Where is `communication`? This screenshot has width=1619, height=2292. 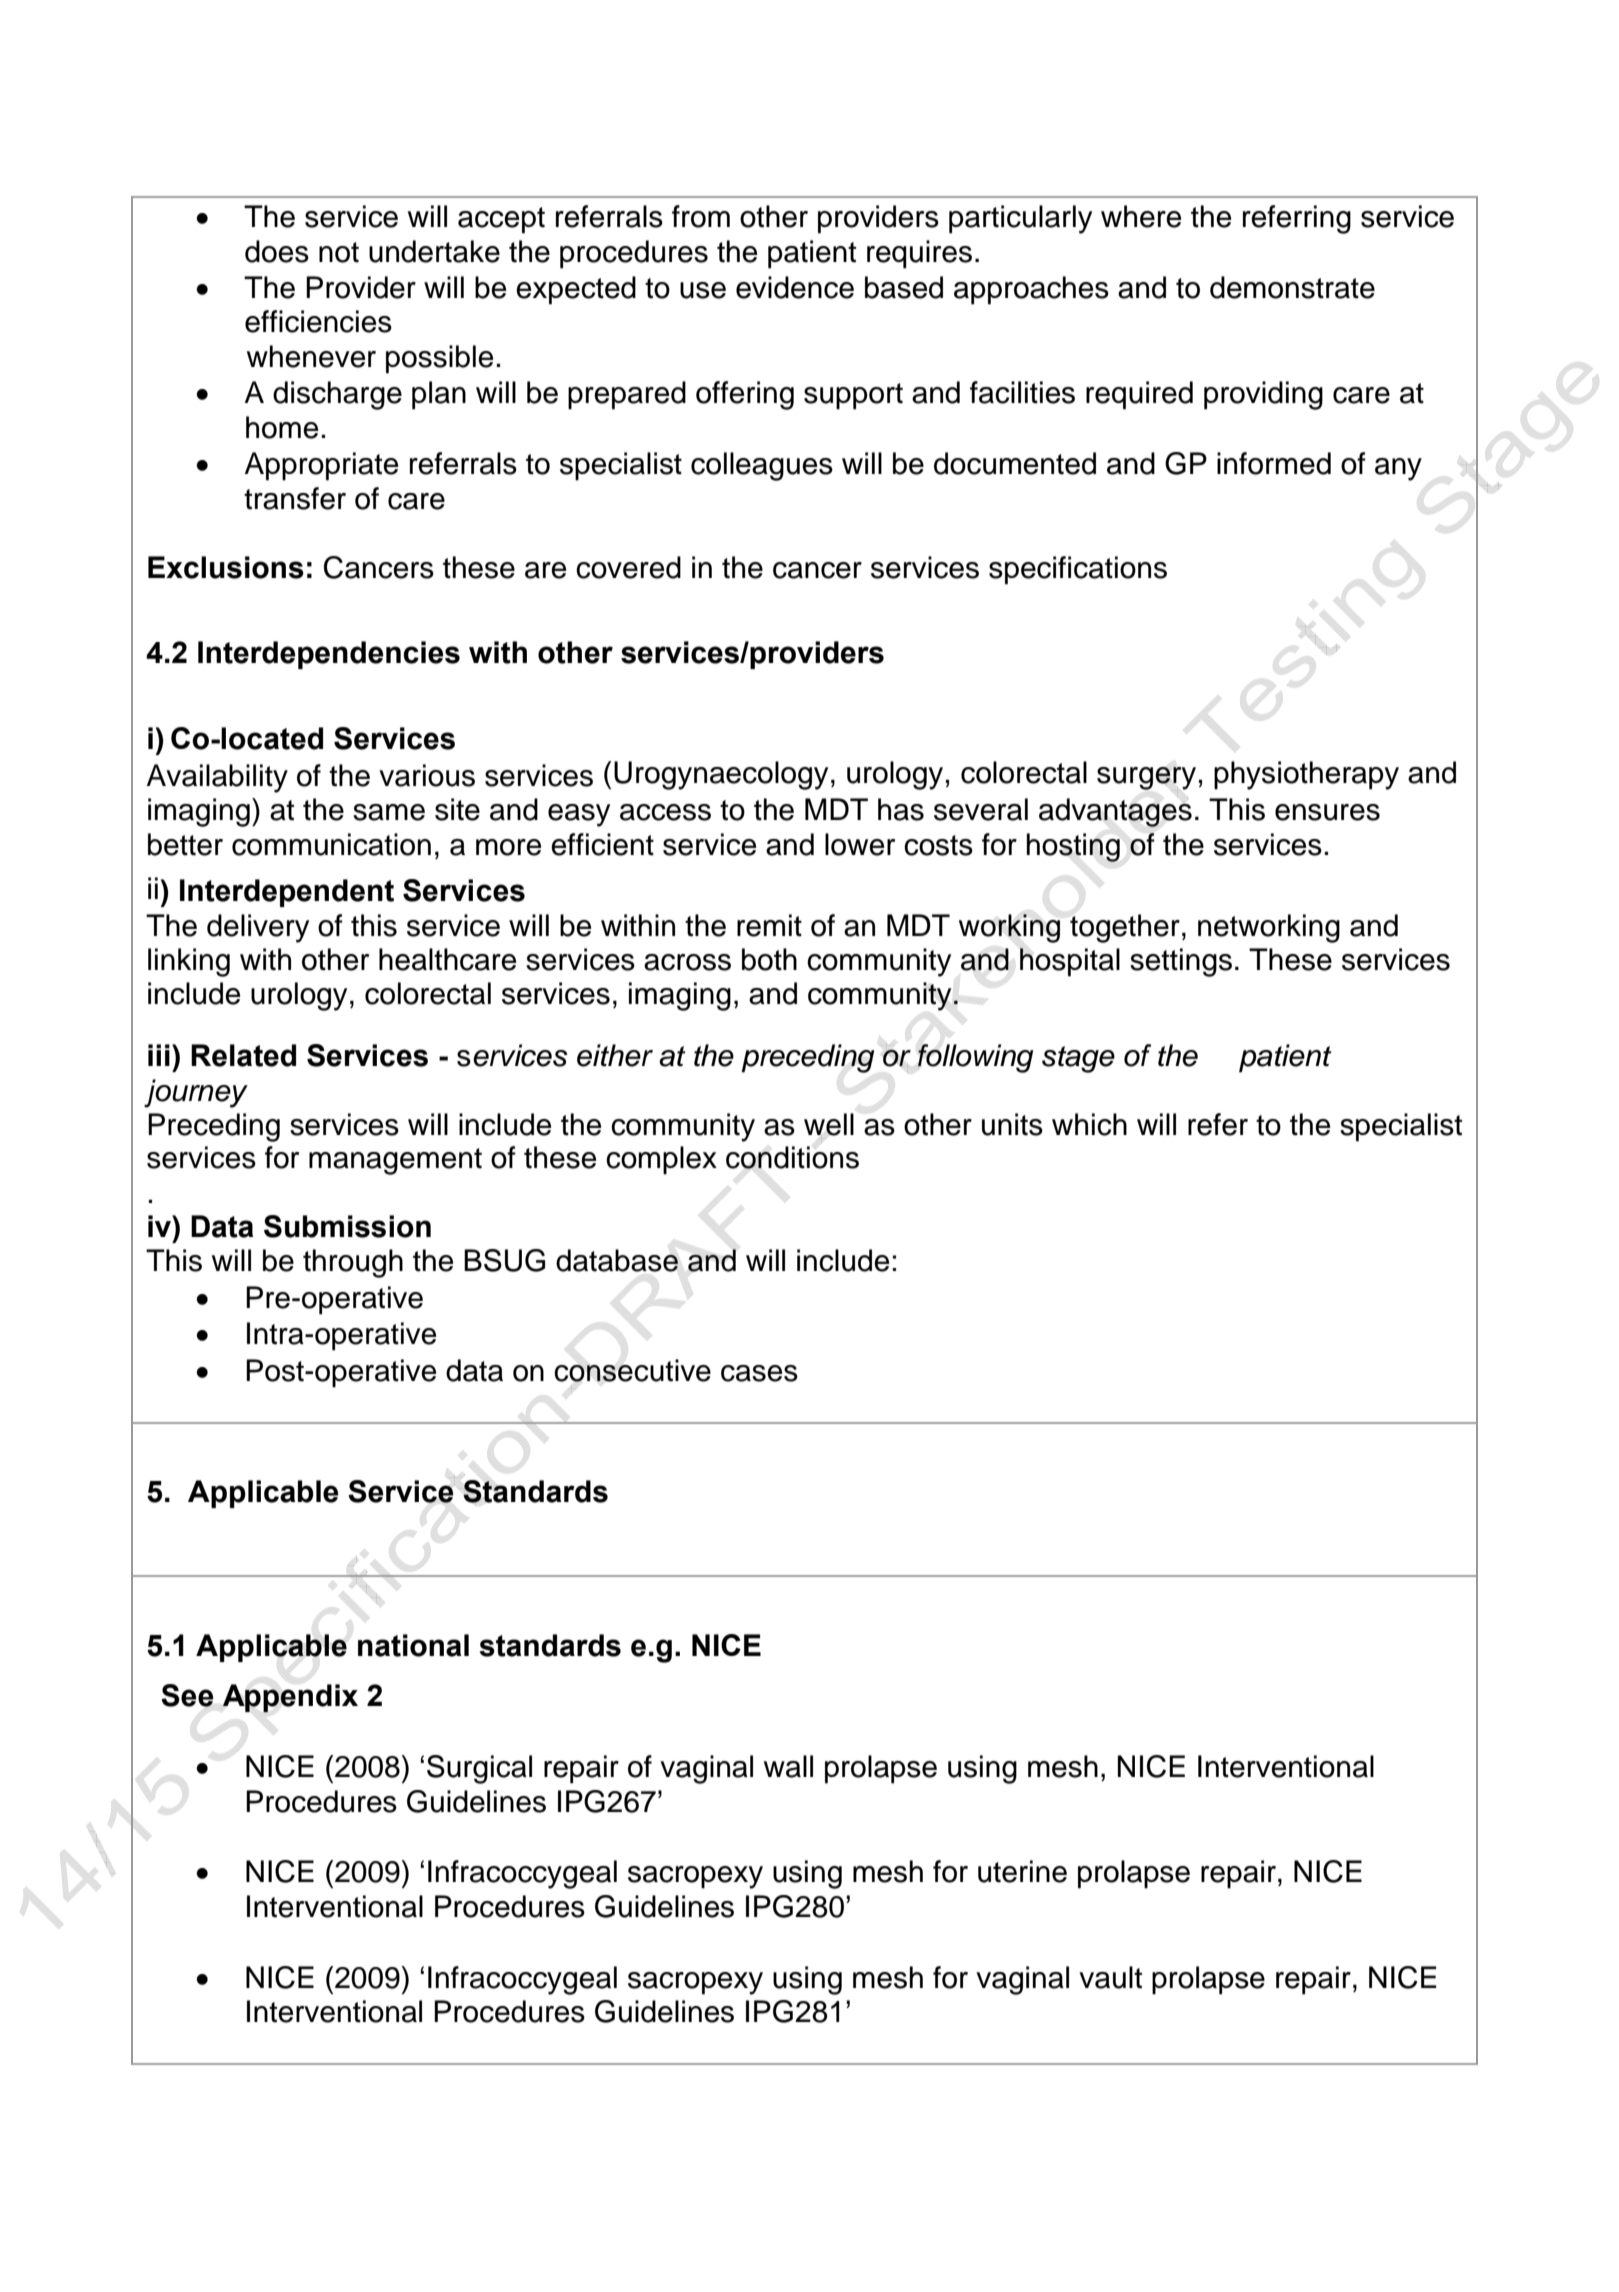 communication is located at coordinates (331, 844).
